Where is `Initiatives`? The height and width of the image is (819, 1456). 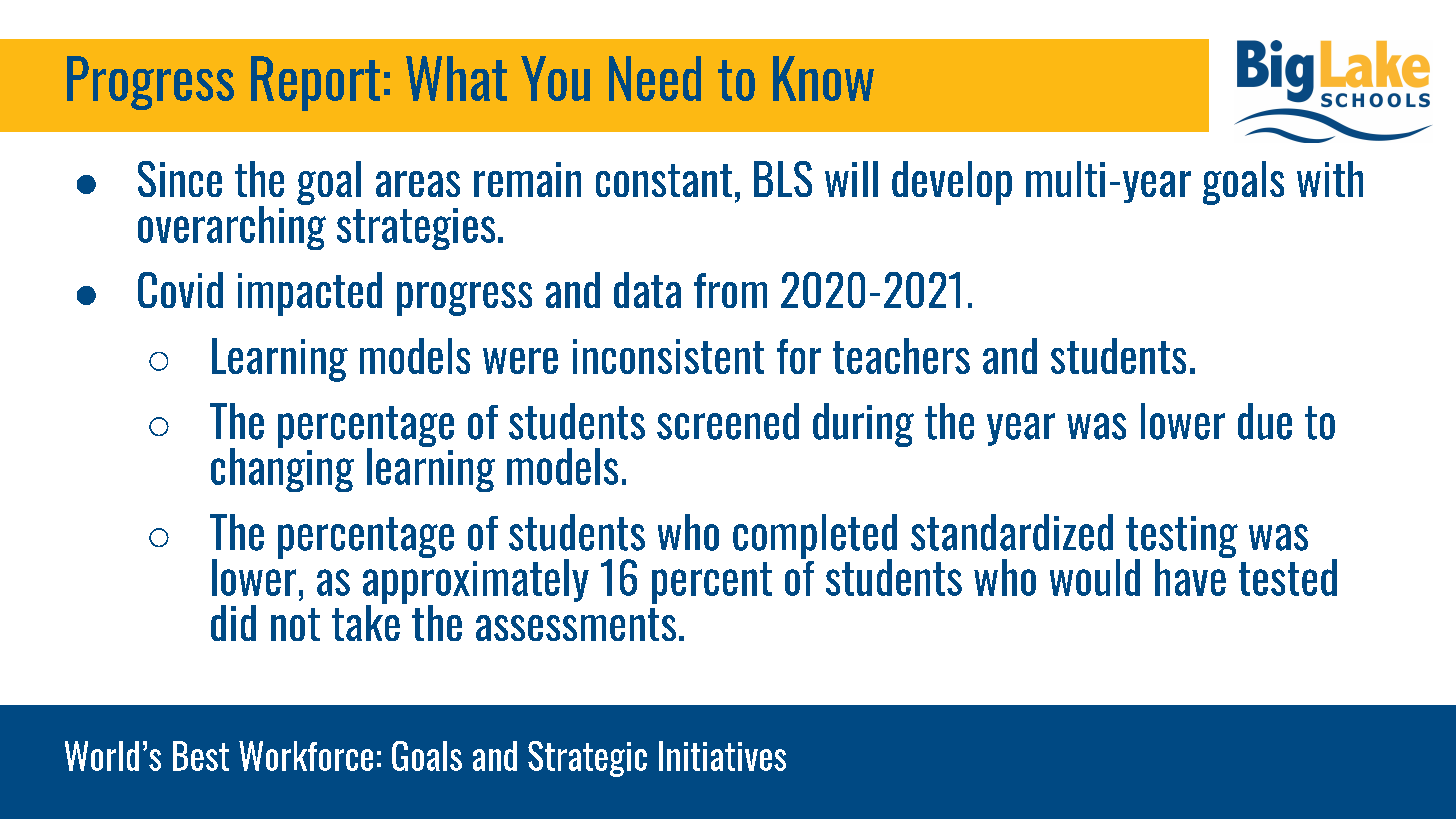
Initiatives is located at coordinates (722, 756).
